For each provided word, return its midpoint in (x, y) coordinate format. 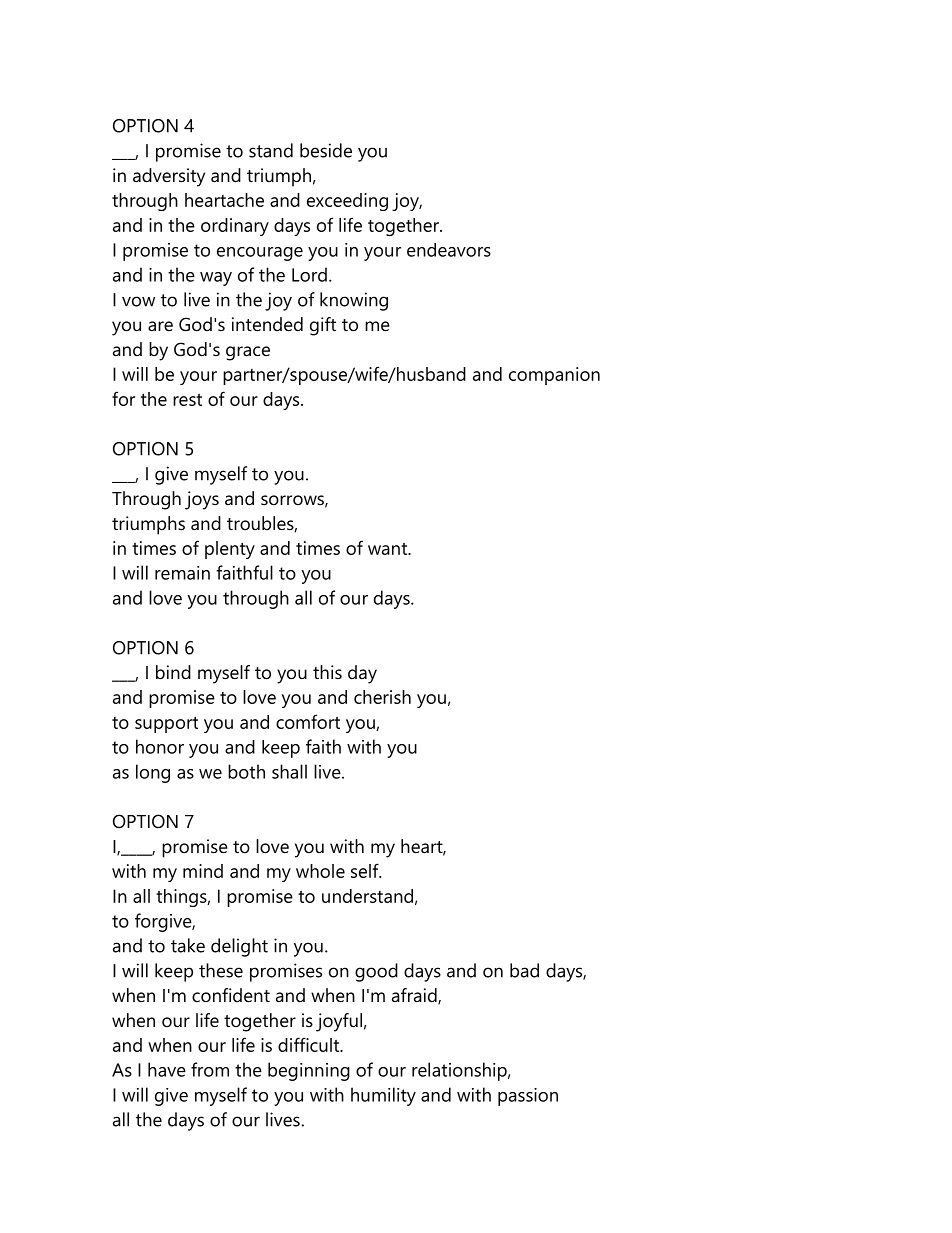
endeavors (449, 250)
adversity (169, 177)
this (327, 672)
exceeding (347, 202)
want (389, 549)
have (167, 1069)
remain (182, 573)
